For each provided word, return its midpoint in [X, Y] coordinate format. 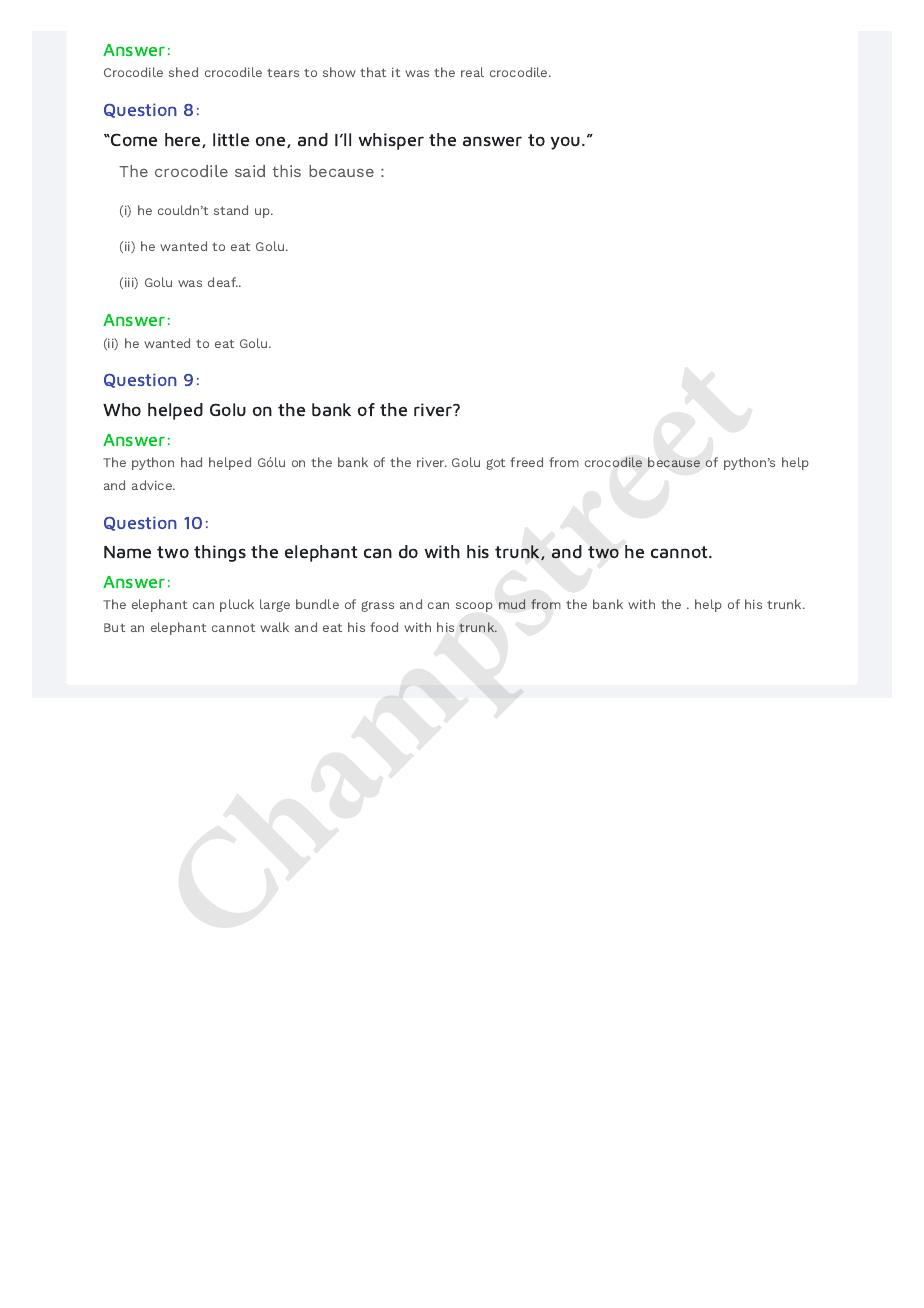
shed [183, 72]
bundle [317, 604]
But [114, 627]
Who [122, 410]
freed [526, 462]
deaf [223, 282]
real [472, 72]
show [339, 72]
